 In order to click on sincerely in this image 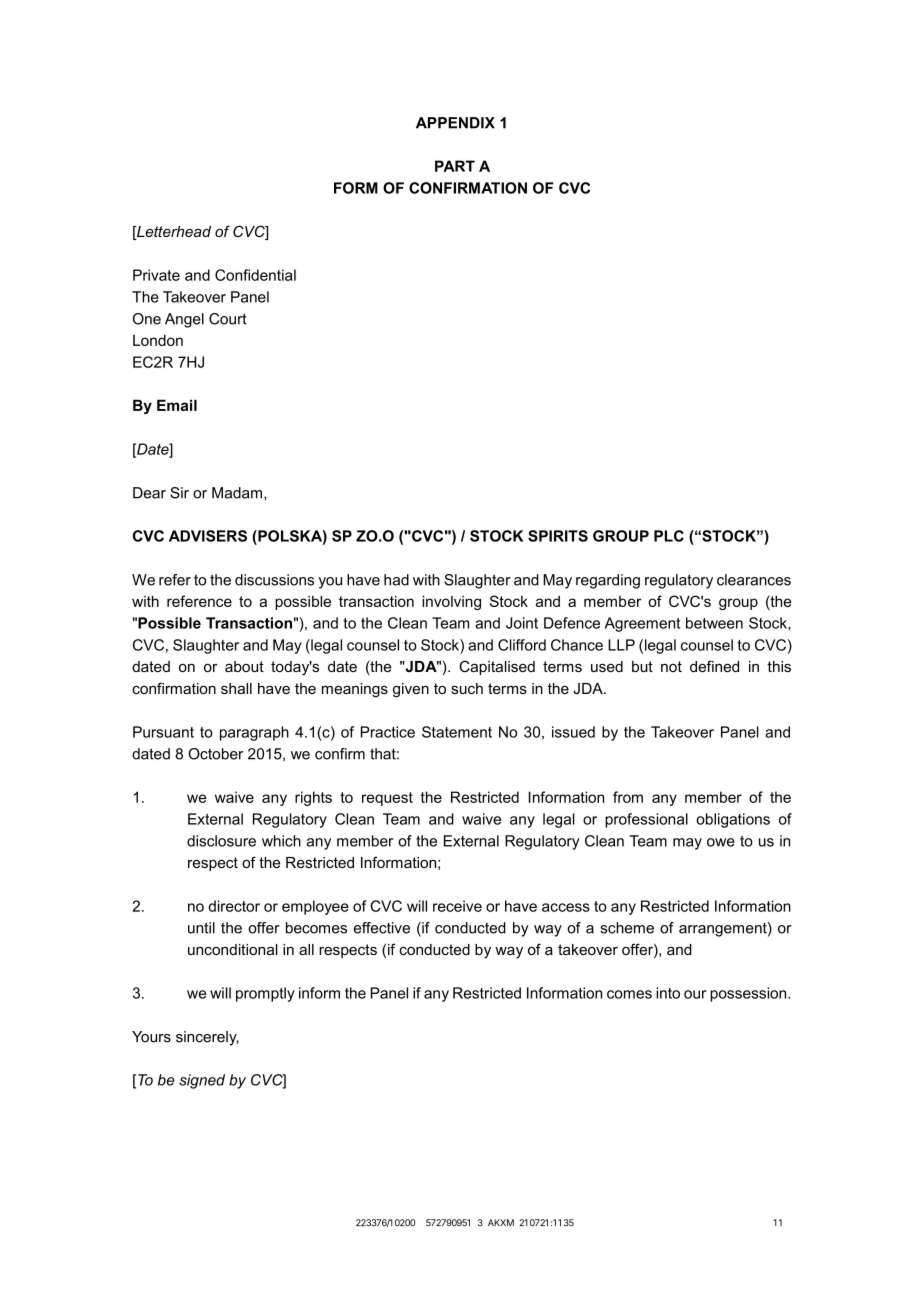, I will do `click(207, 1038)`.
